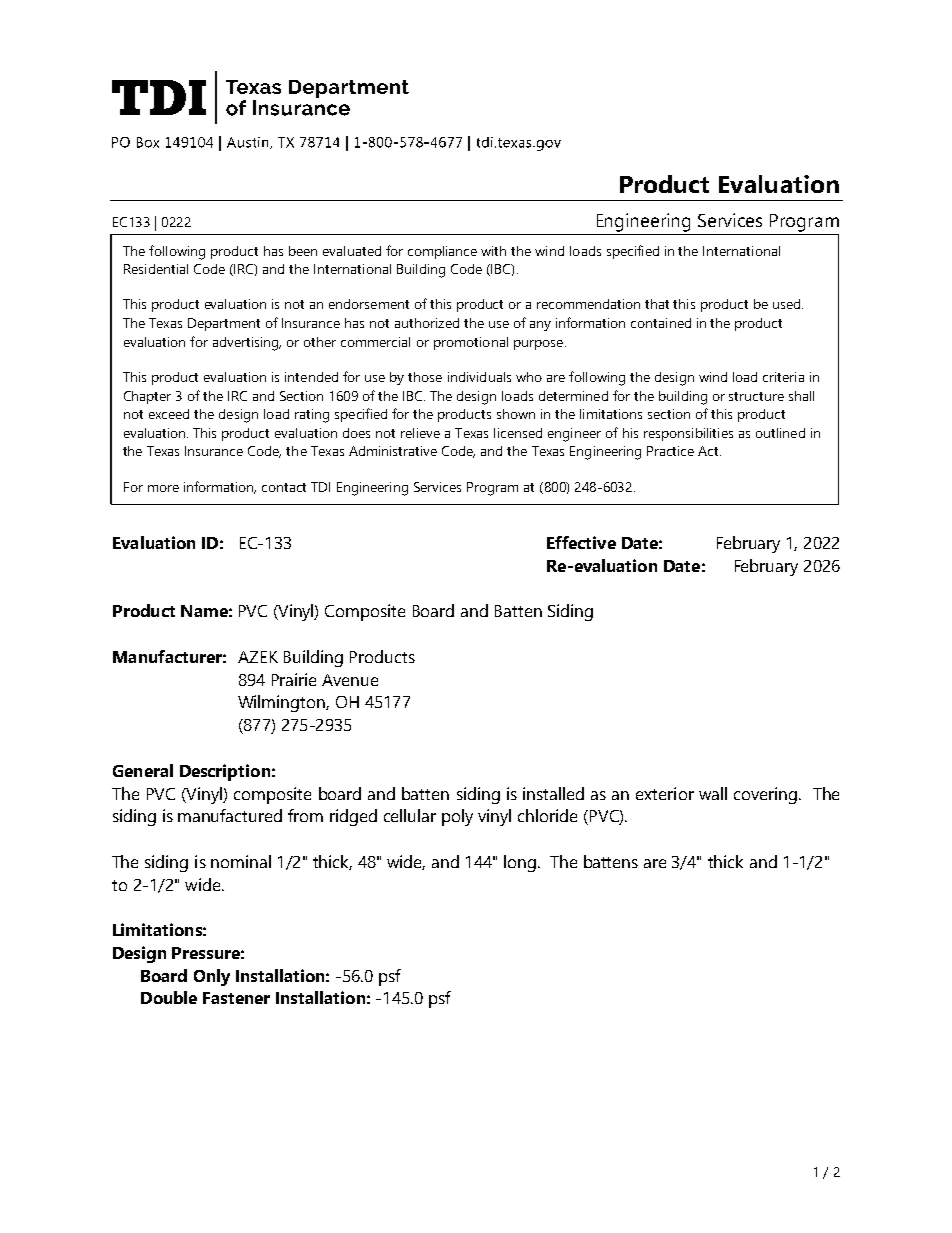  I want to click on Effective, so click(581, 542).
